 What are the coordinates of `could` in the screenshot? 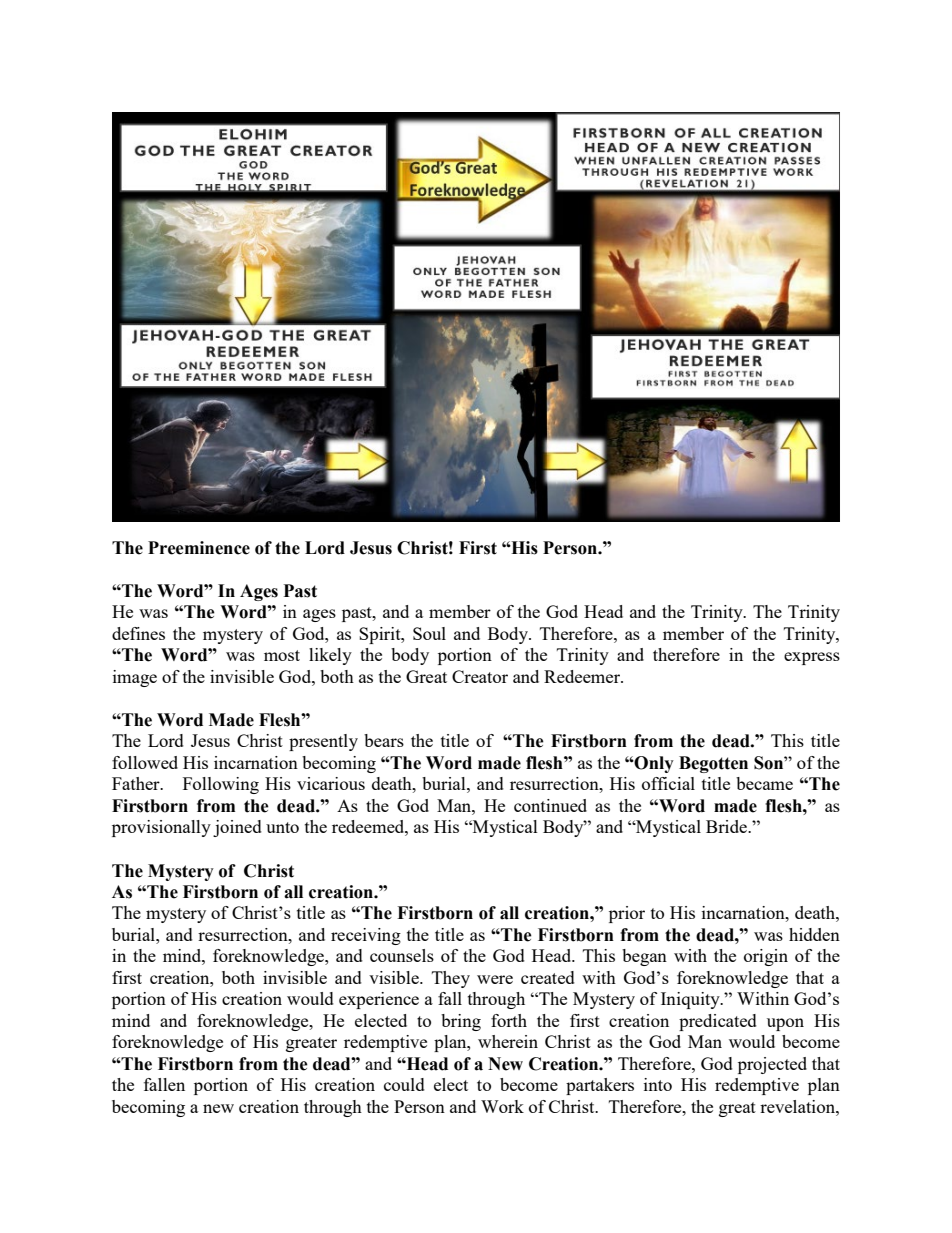 It's located at (404, 1084).
